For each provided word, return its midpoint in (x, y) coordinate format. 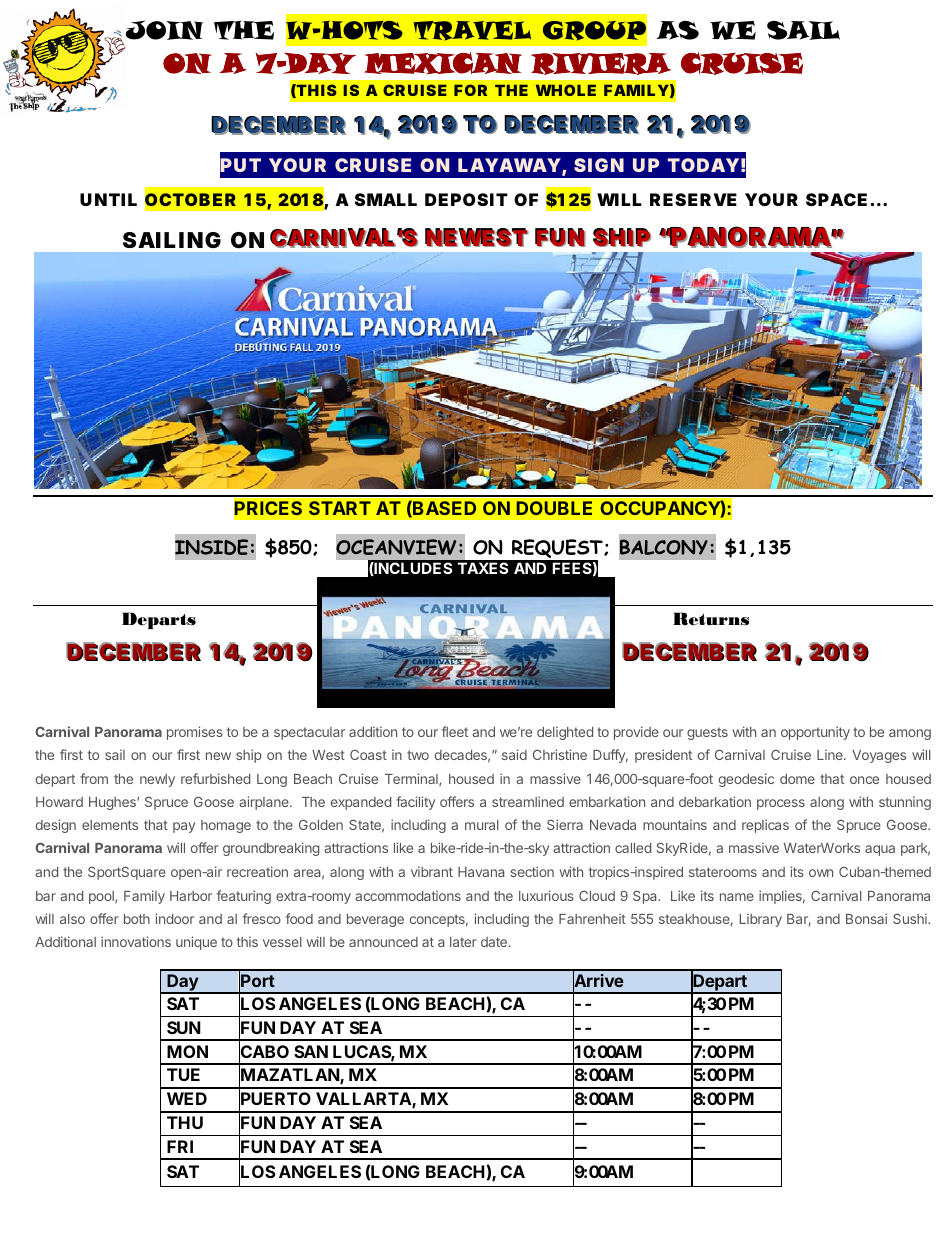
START (340, 508)
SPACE (836, 199)
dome (797, 779)
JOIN (164, 30)
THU (185, 1122)
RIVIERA (601, 64)
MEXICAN (443, 63)
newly (157, 780)
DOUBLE (554, 508)
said (514, 754)
